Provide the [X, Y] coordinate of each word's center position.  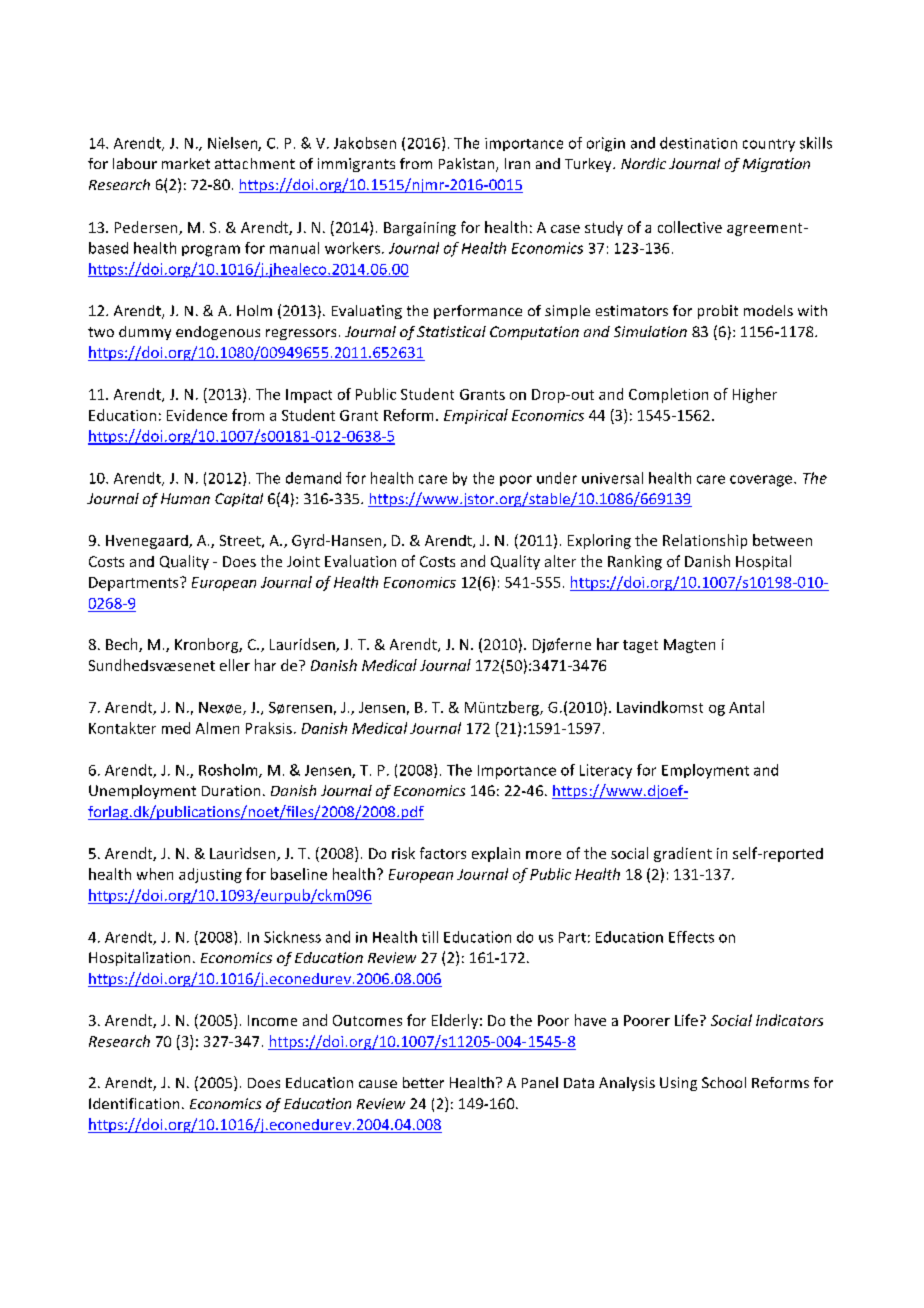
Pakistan [468, 165]
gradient [683, 854]
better [423, 1082]
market [186, 163]
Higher [755, 395]
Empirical [476, 416]
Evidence [197, 415]
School [724, 1082]
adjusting [210, 875]
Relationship [705, 541]
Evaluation [360, 561]
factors [443, 853]
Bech [123, 645]
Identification [134, 1103]
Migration [776, 165]
